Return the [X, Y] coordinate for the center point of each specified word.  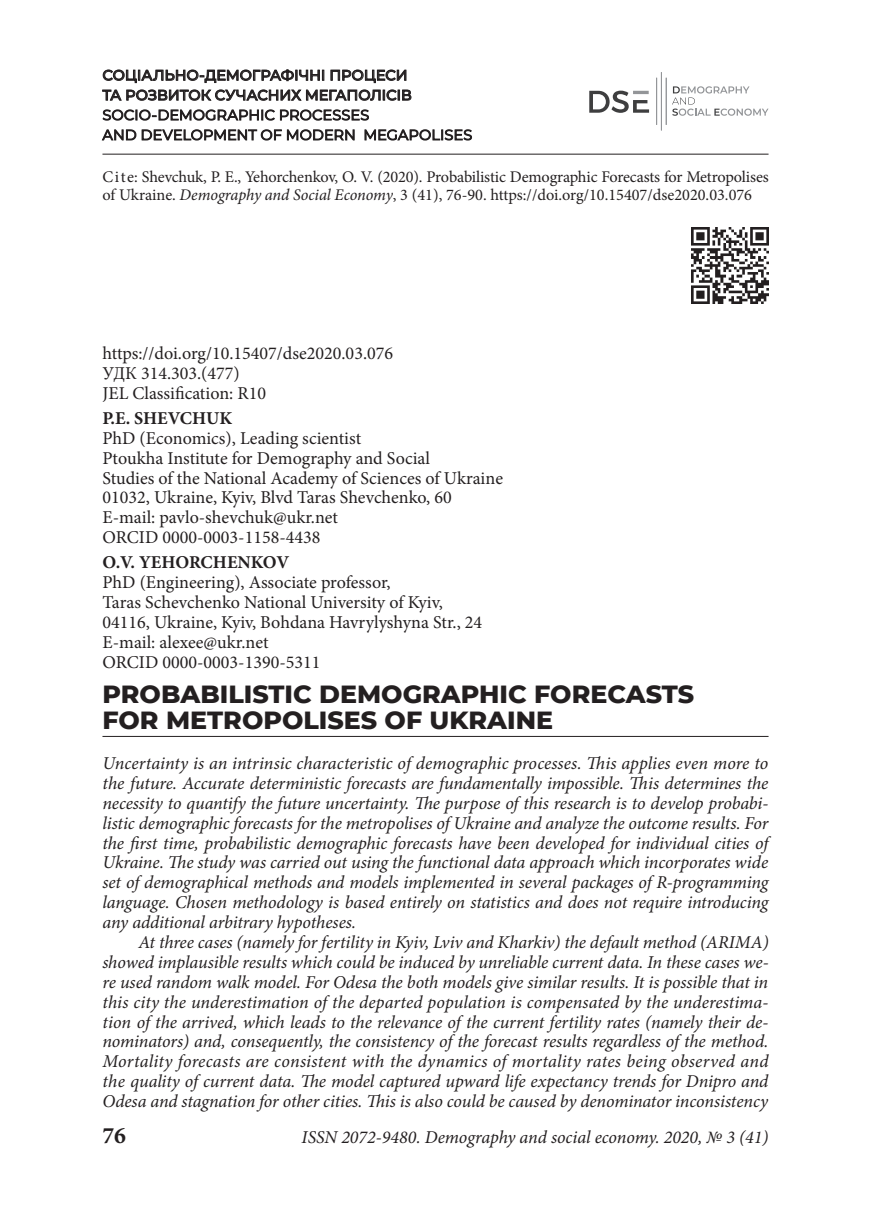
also [429, 1100]
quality [155, 1083]
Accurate [213, 783]
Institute [198, 458]
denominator [626, 1100]
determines [703, 782]
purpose [471, 807]
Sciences [391, 478]
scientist [331, 438]
